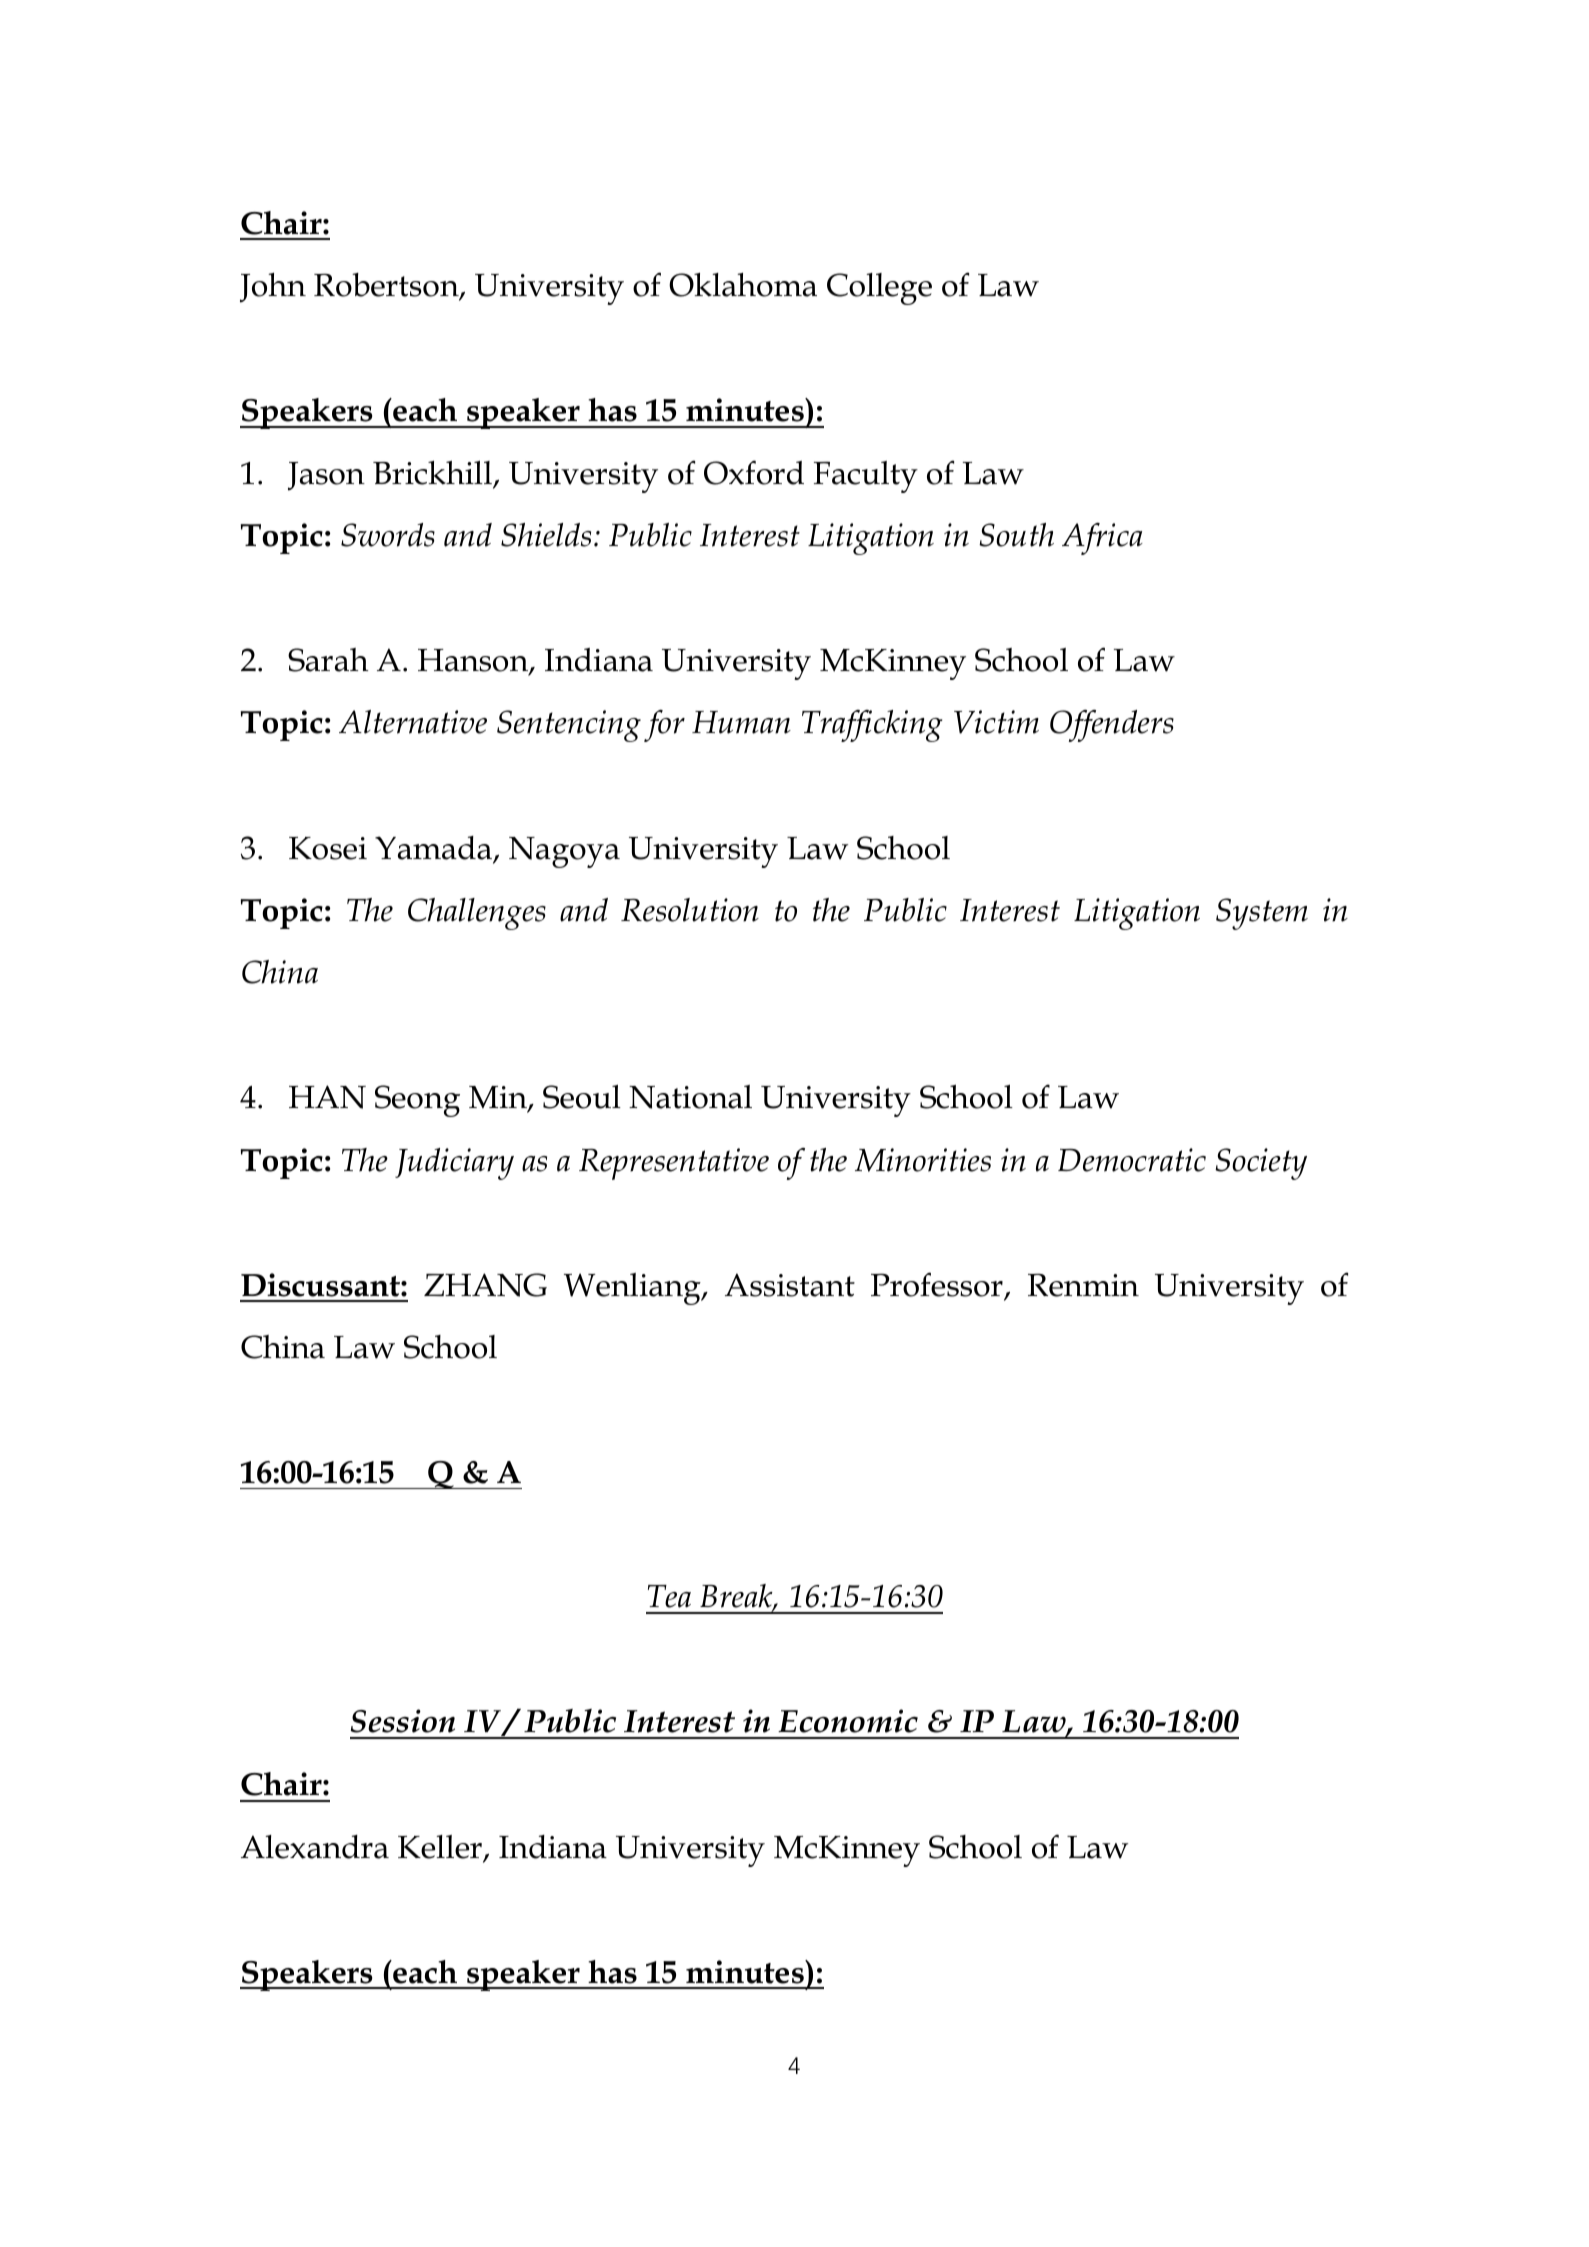 The width and height of the document is (1589, 2247). I want to click on Human, so click(741, 722).
